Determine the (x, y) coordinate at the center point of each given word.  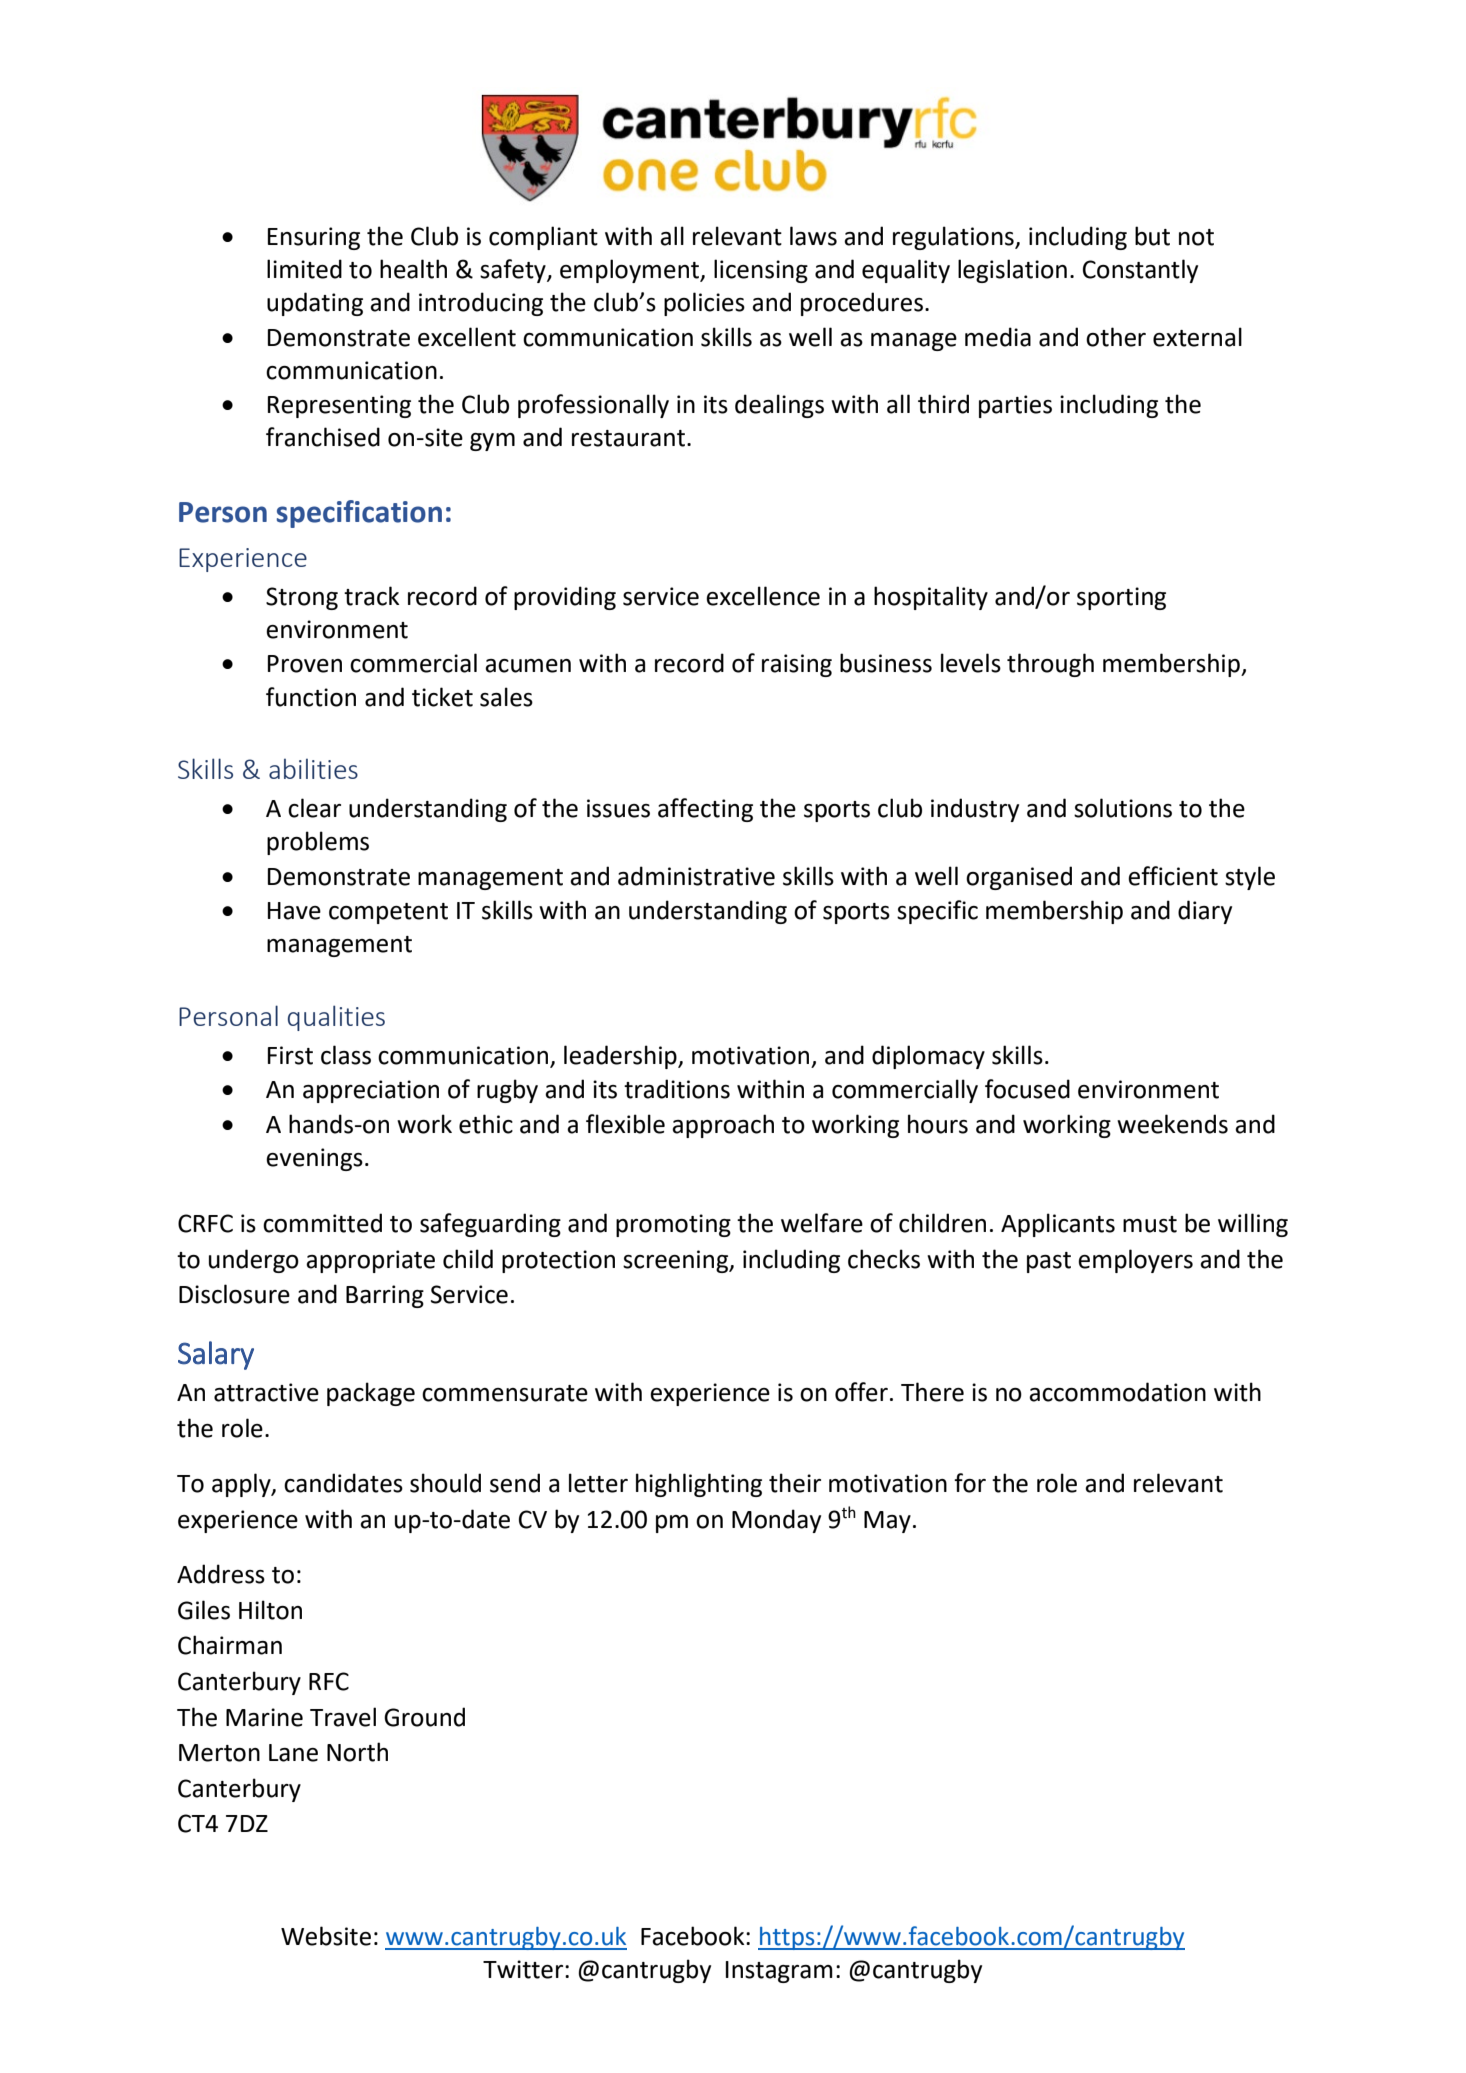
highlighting (699, 1485)
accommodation (1117, 1392)
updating (315, 304)
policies (704, 304)
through (1050, 665)
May (887, 1522)
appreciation (371, 1091)
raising (797, 665)
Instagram (779, 1972)
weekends (1172, 1124)
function (311, 697)
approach (723, 1126)
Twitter (524, 1969)
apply (242, 1485)
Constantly (1140, 271)
